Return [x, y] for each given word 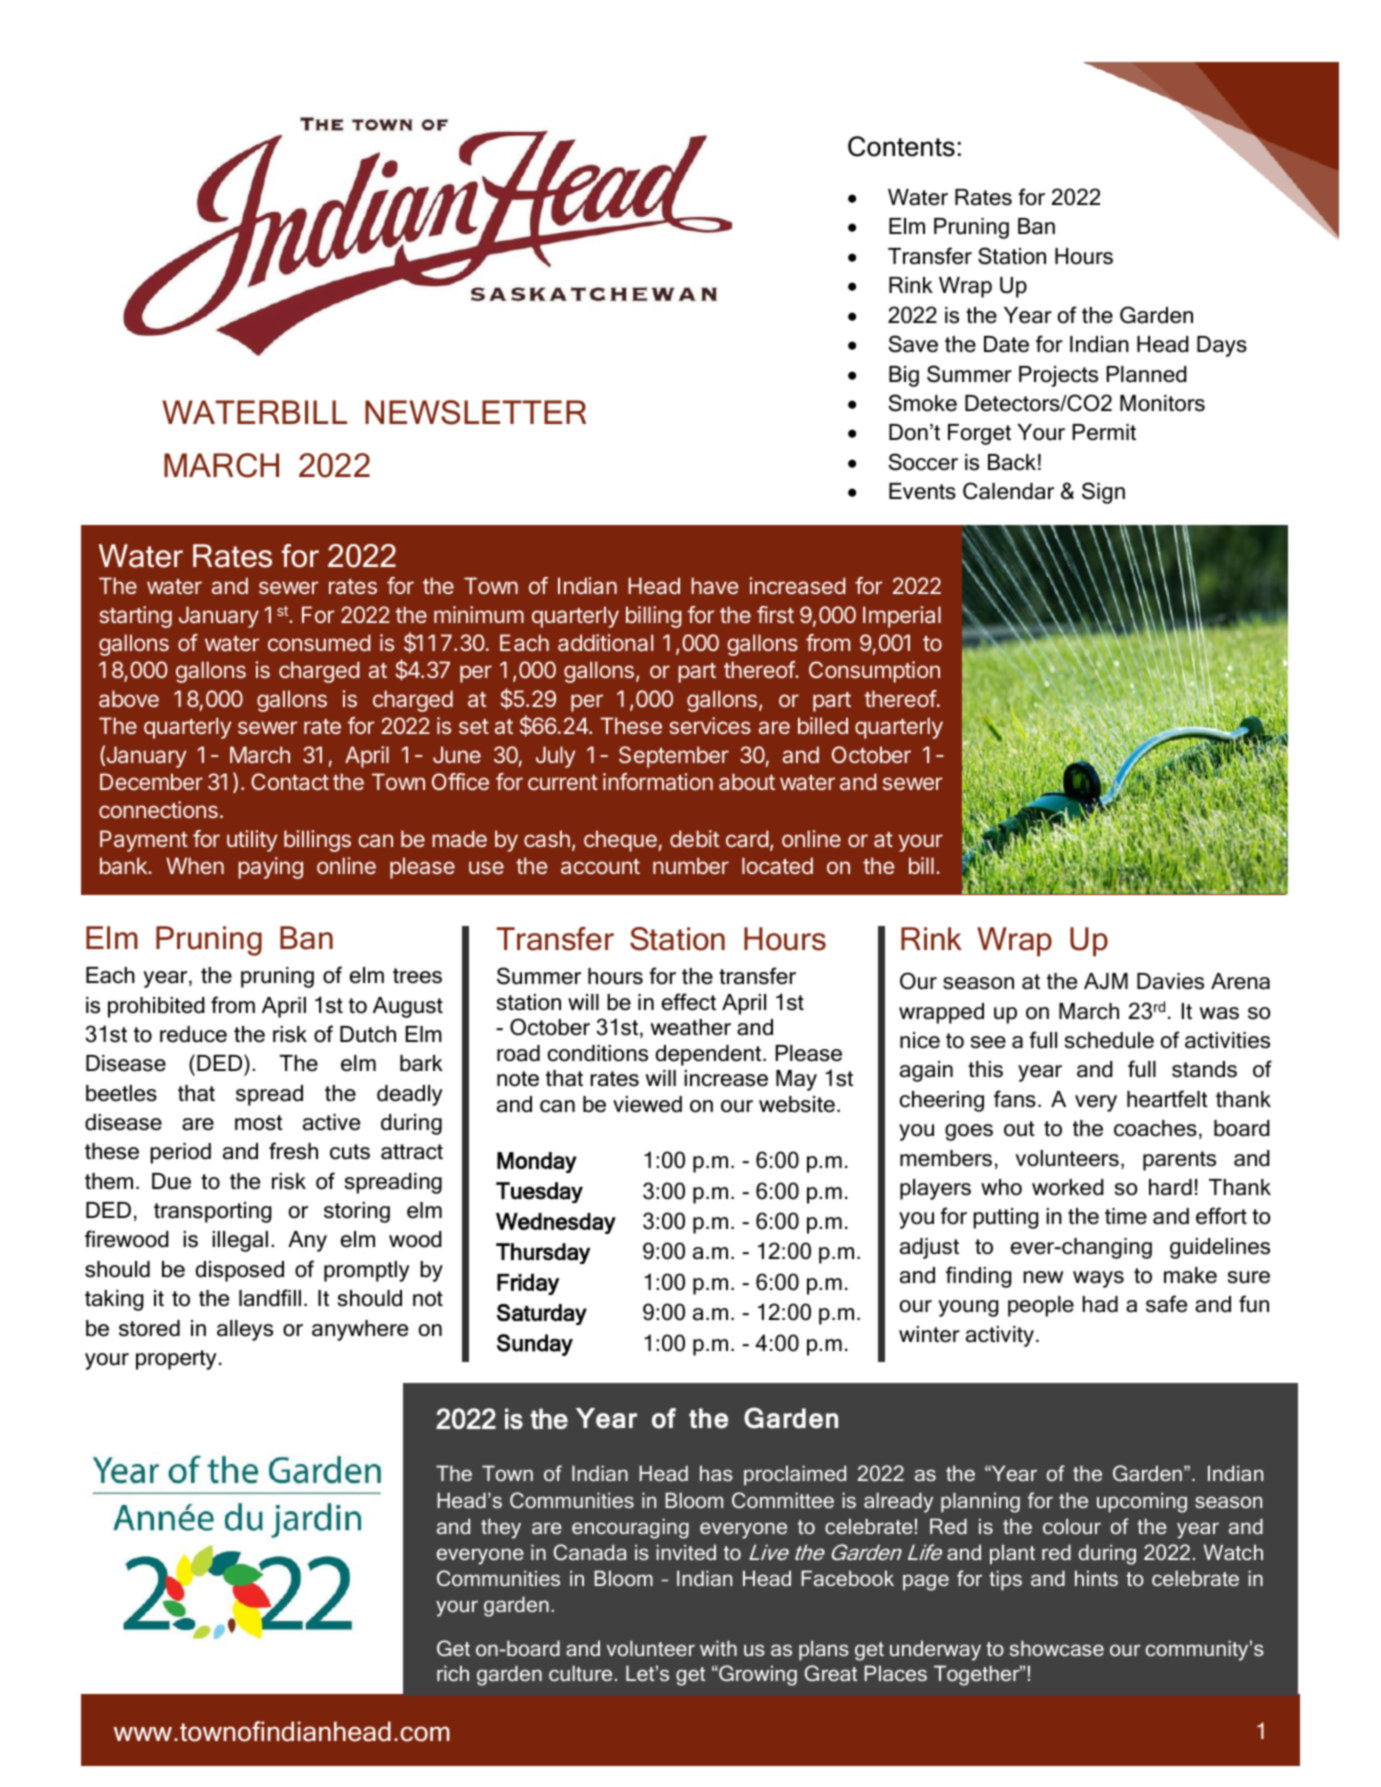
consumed [319, 642]
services [710, 725]
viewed [647, 1104]
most [259, 1123]
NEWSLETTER [475, 412]
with [718, 1648]
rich [453, 1673]
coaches [1155, 1128]
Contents [901, 146]
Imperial [902, 617]
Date [1006, 344]
